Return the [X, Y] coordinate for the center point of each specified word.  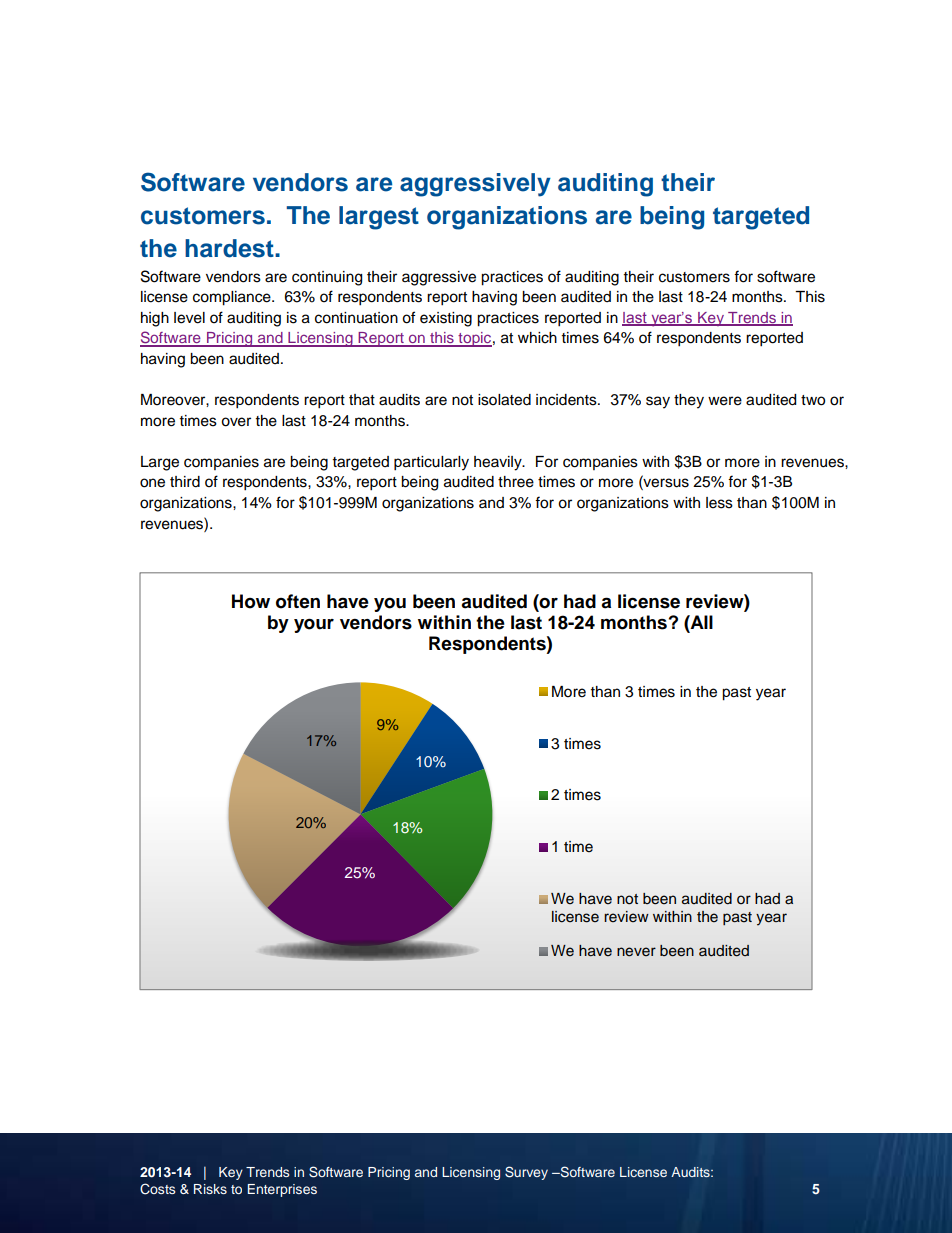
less [719, 503]
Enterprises [282, 1190]
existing [446, 319]
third [185, 482]
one [152, 483]
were [725, 401]
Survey [526, 1173]
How [251, 601]
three [516, 482]
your [314, 625]
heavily [499, 463]
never [636, 952]
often [298, 601]
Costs [157, 1189]
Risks [210, 1189]
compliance [233, 298]
